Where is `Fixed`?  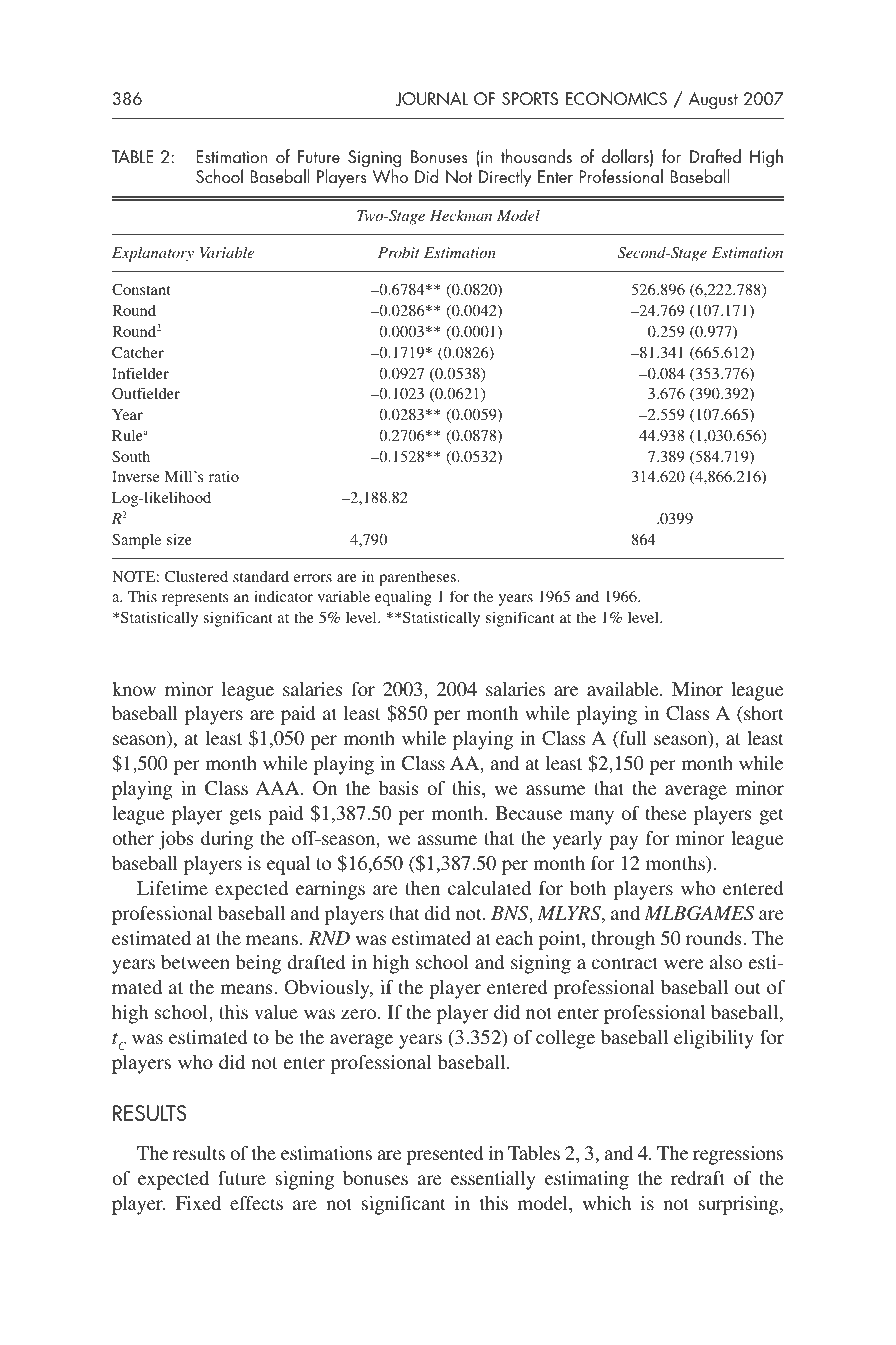 Fixed is located at coordinates (198, 1203).
